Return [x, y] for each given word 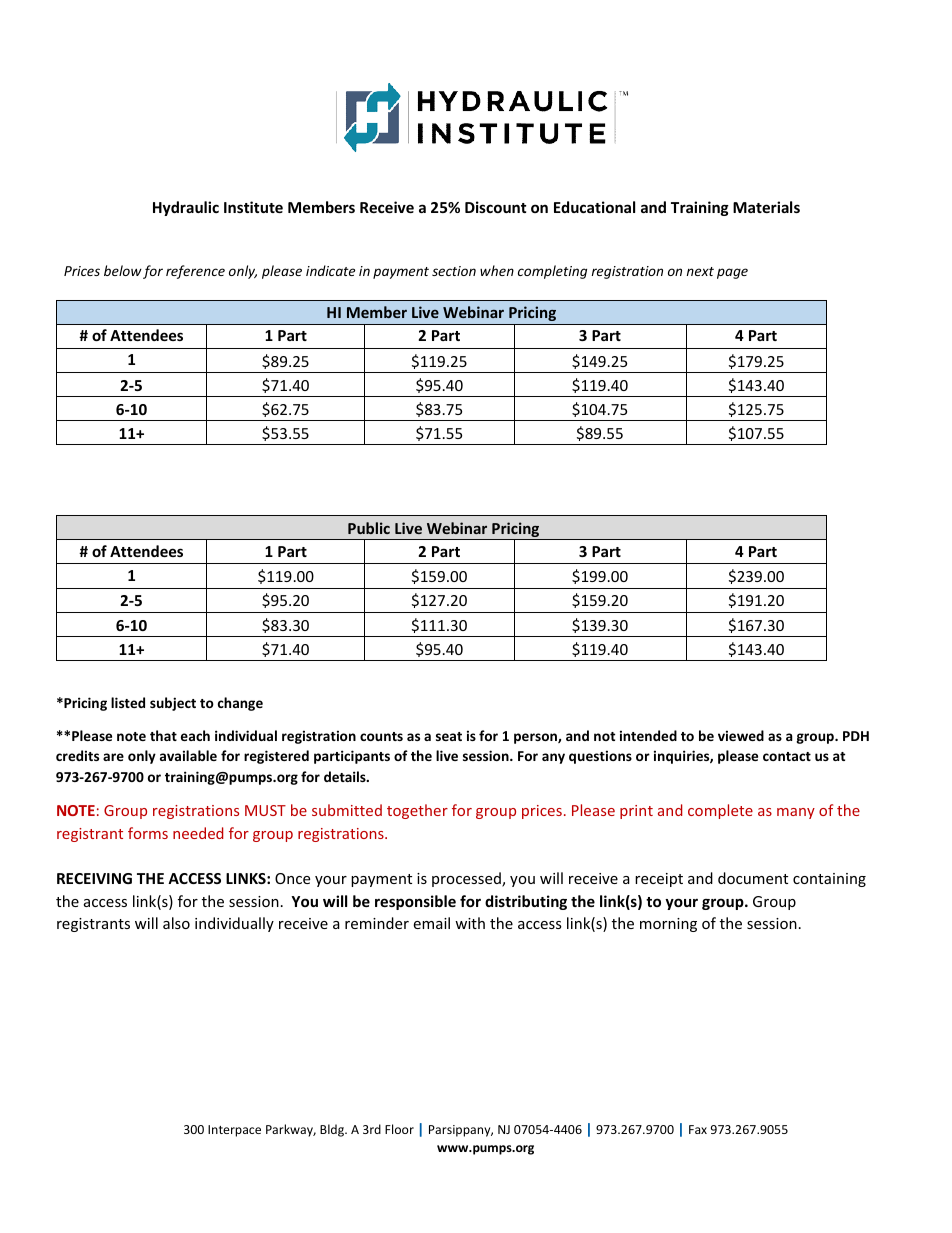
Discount [496, 207]
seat [449, 736]
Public [369, 528]
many [796, 813]
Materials [766, 207]
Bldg [333, 1130]
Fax [698, 1129]
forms [148, 833]
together [417, 811]
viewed [741, 735]
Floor [399, 1129]
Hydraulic [186, 208]
